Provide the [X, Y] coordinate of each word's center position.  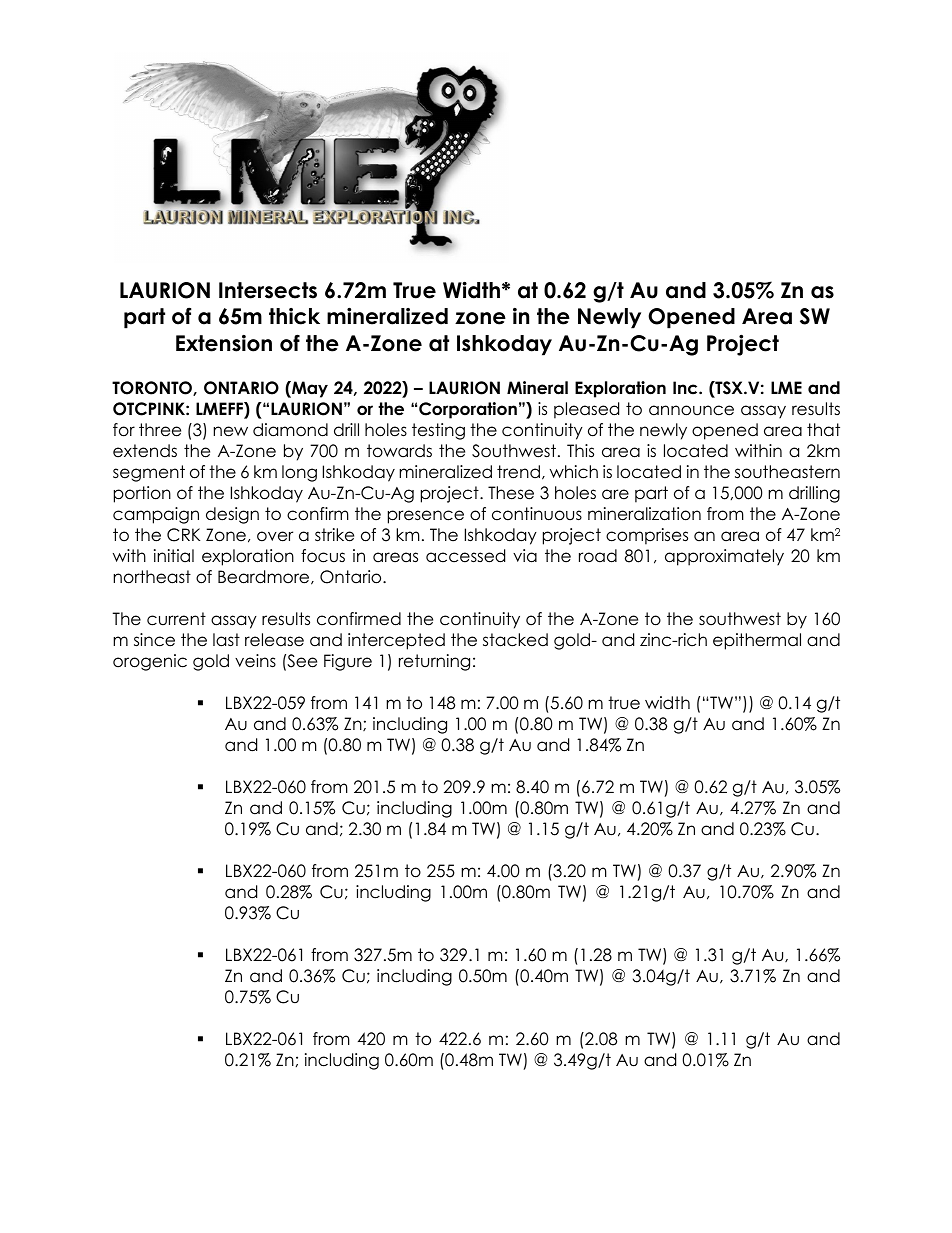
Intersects [268, 290]
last [226, 640]
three [160, 430]
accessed [465, 556]
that [823, 430]
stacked [515, 640]
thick [294, 316]
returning [434, 662]
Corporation [468, 410]
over [275, 536]
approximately [724, 557]
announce [691, 410]
